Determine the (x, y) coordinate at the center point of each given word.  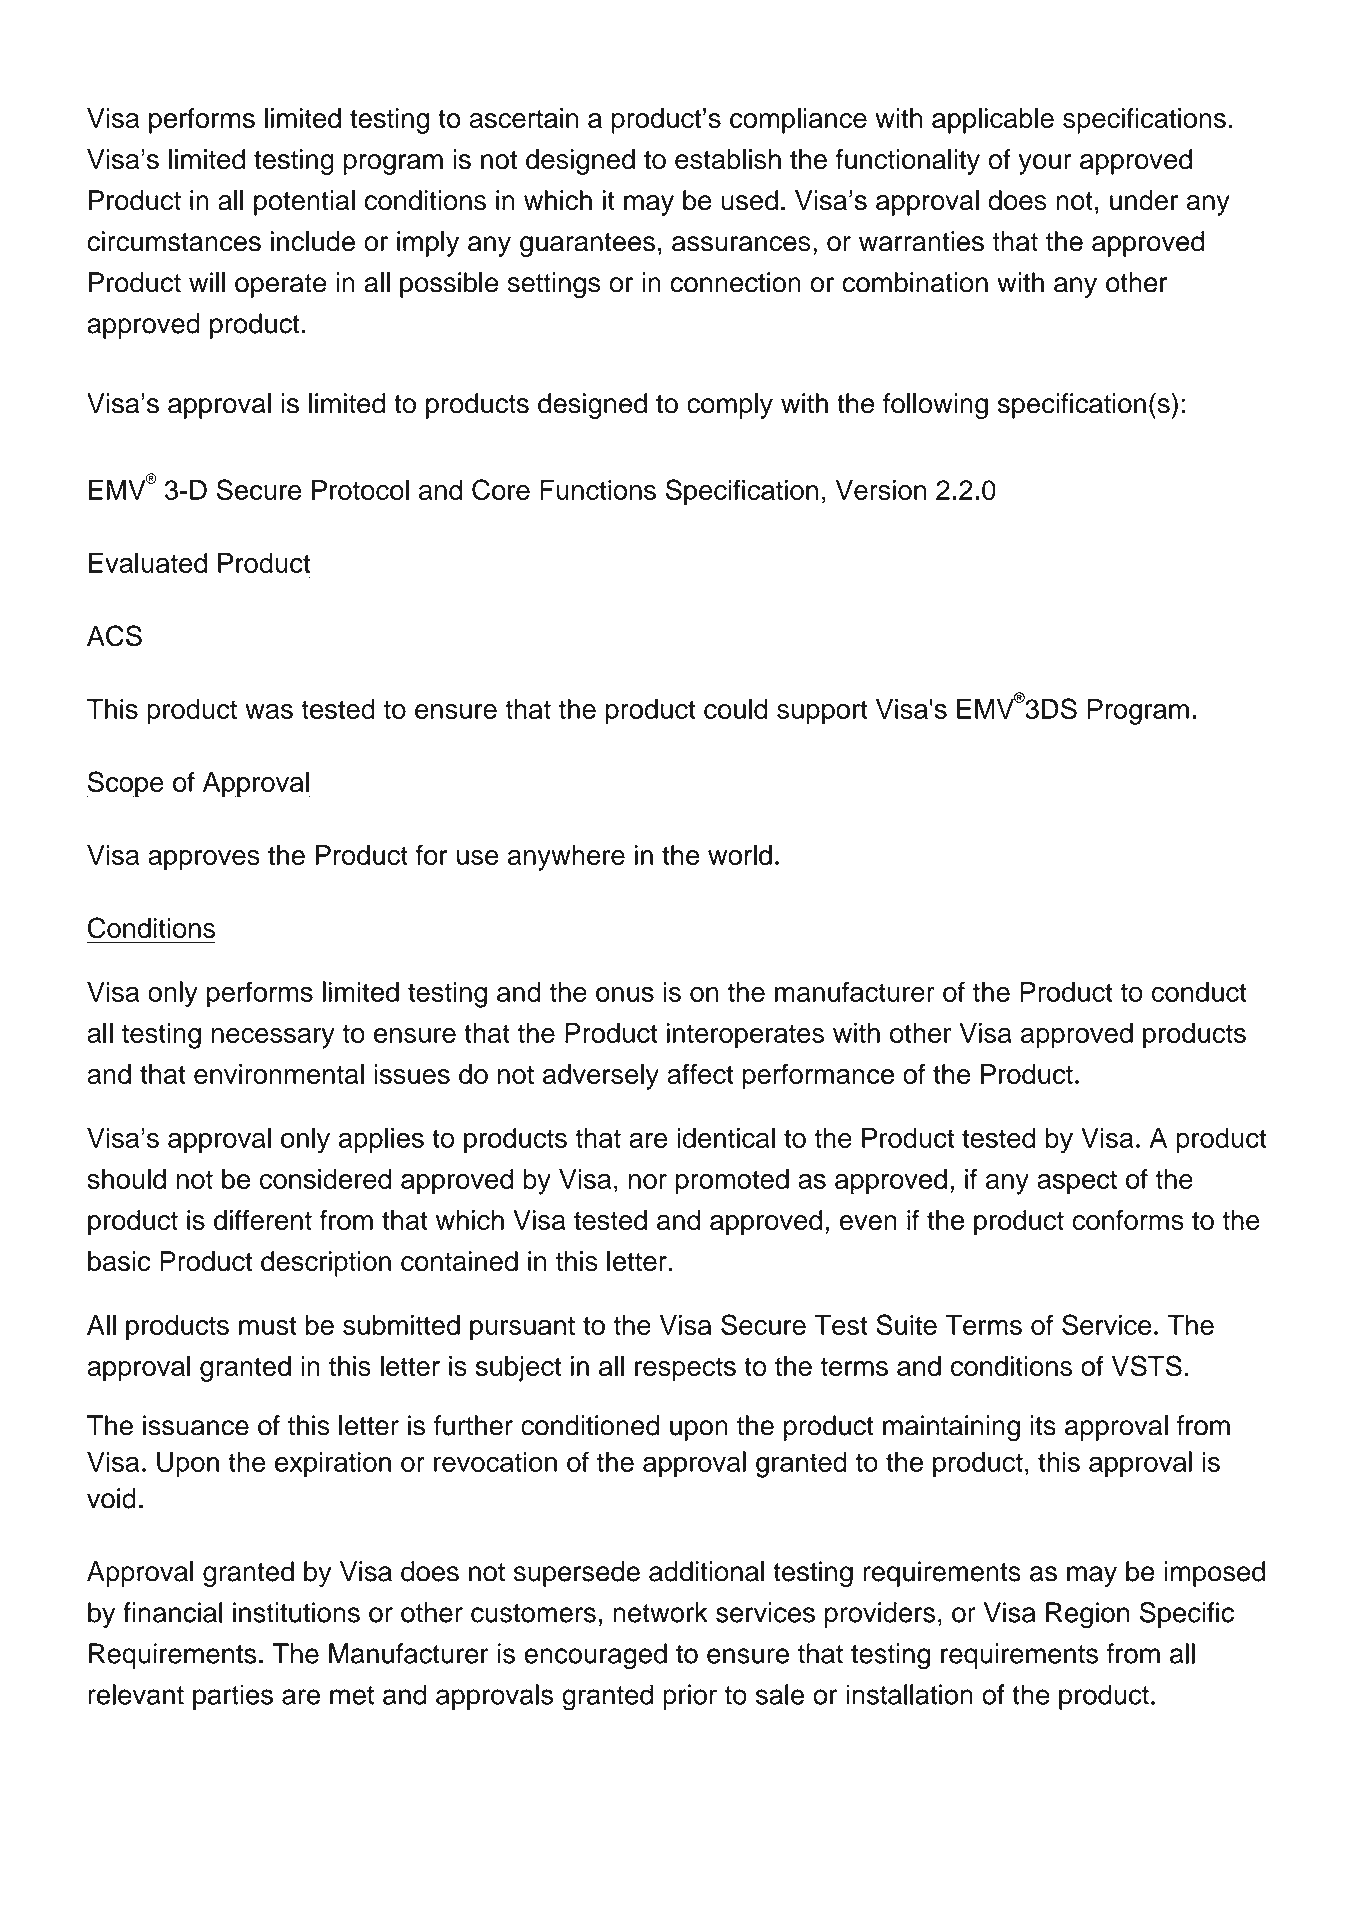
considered (326, 1179)
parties (233, 1697)
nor (648, 1181)
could (736, 709)
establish (728, 159)
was (269, 711)
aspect (1077, 1182)
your (1045, 164)
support (822, 712)
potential (304, 203)
